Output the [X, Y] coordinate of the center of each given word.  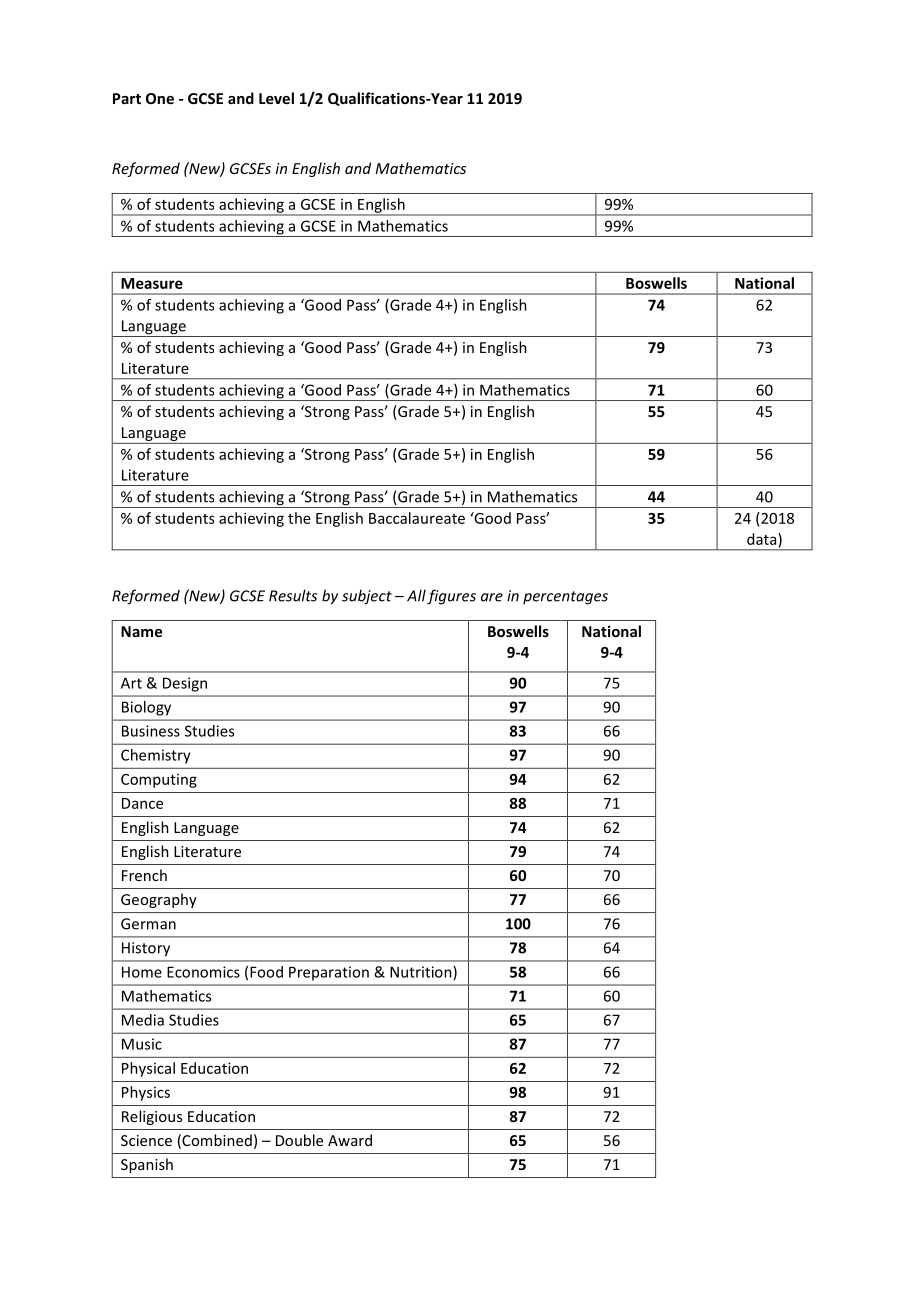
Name [141, 631]
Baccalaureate [417, 518]
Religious [152, 1117]
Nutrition [422, 973]
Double [299, 1140]
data [763, 539]
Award [350, 1140]
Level [276, 98]
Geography [159, 900]
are [492, 597]
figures [451, 597]
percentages [565, 598]
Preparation [329, 973]
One [160, 98]
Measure [152, 283]
